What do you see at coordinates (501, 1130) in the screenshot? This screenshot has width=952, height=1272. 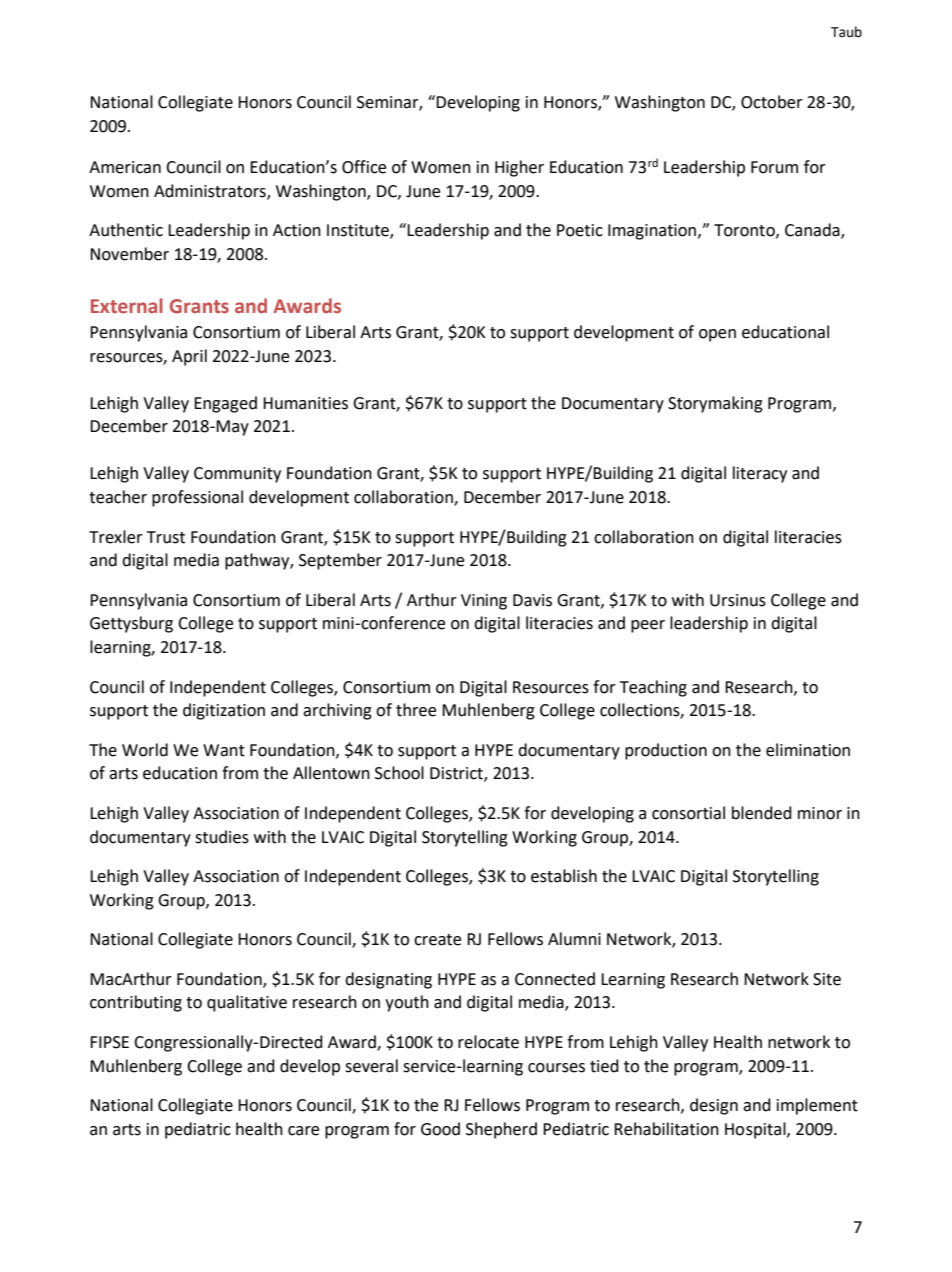 I see `Shepherd` at bounding box center [501, 1130].
